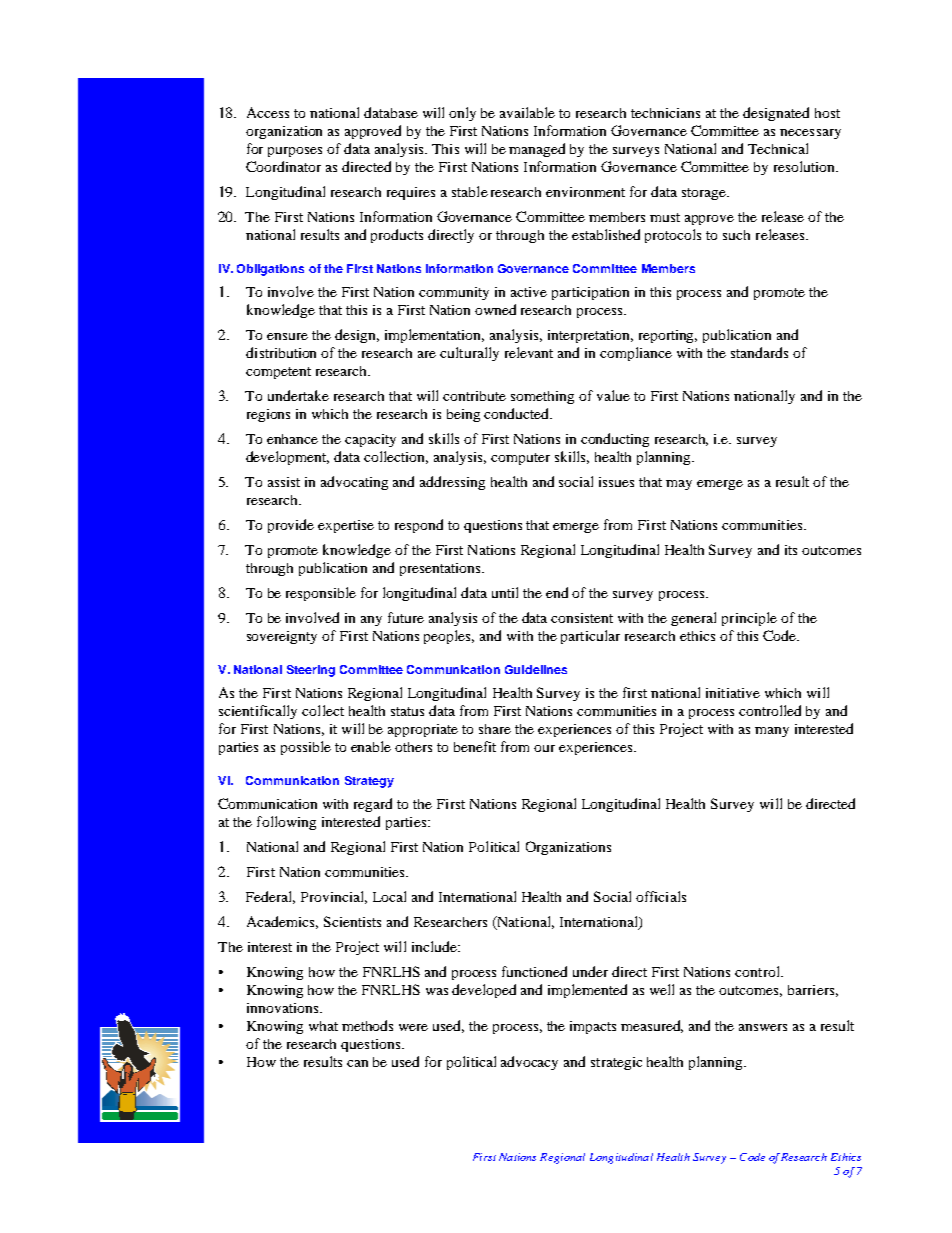 The image size is (952, 1233). What do you see at coordinates (321, 594) in the screenshot?
I see `responsible` at bounding box center [321, 594].
